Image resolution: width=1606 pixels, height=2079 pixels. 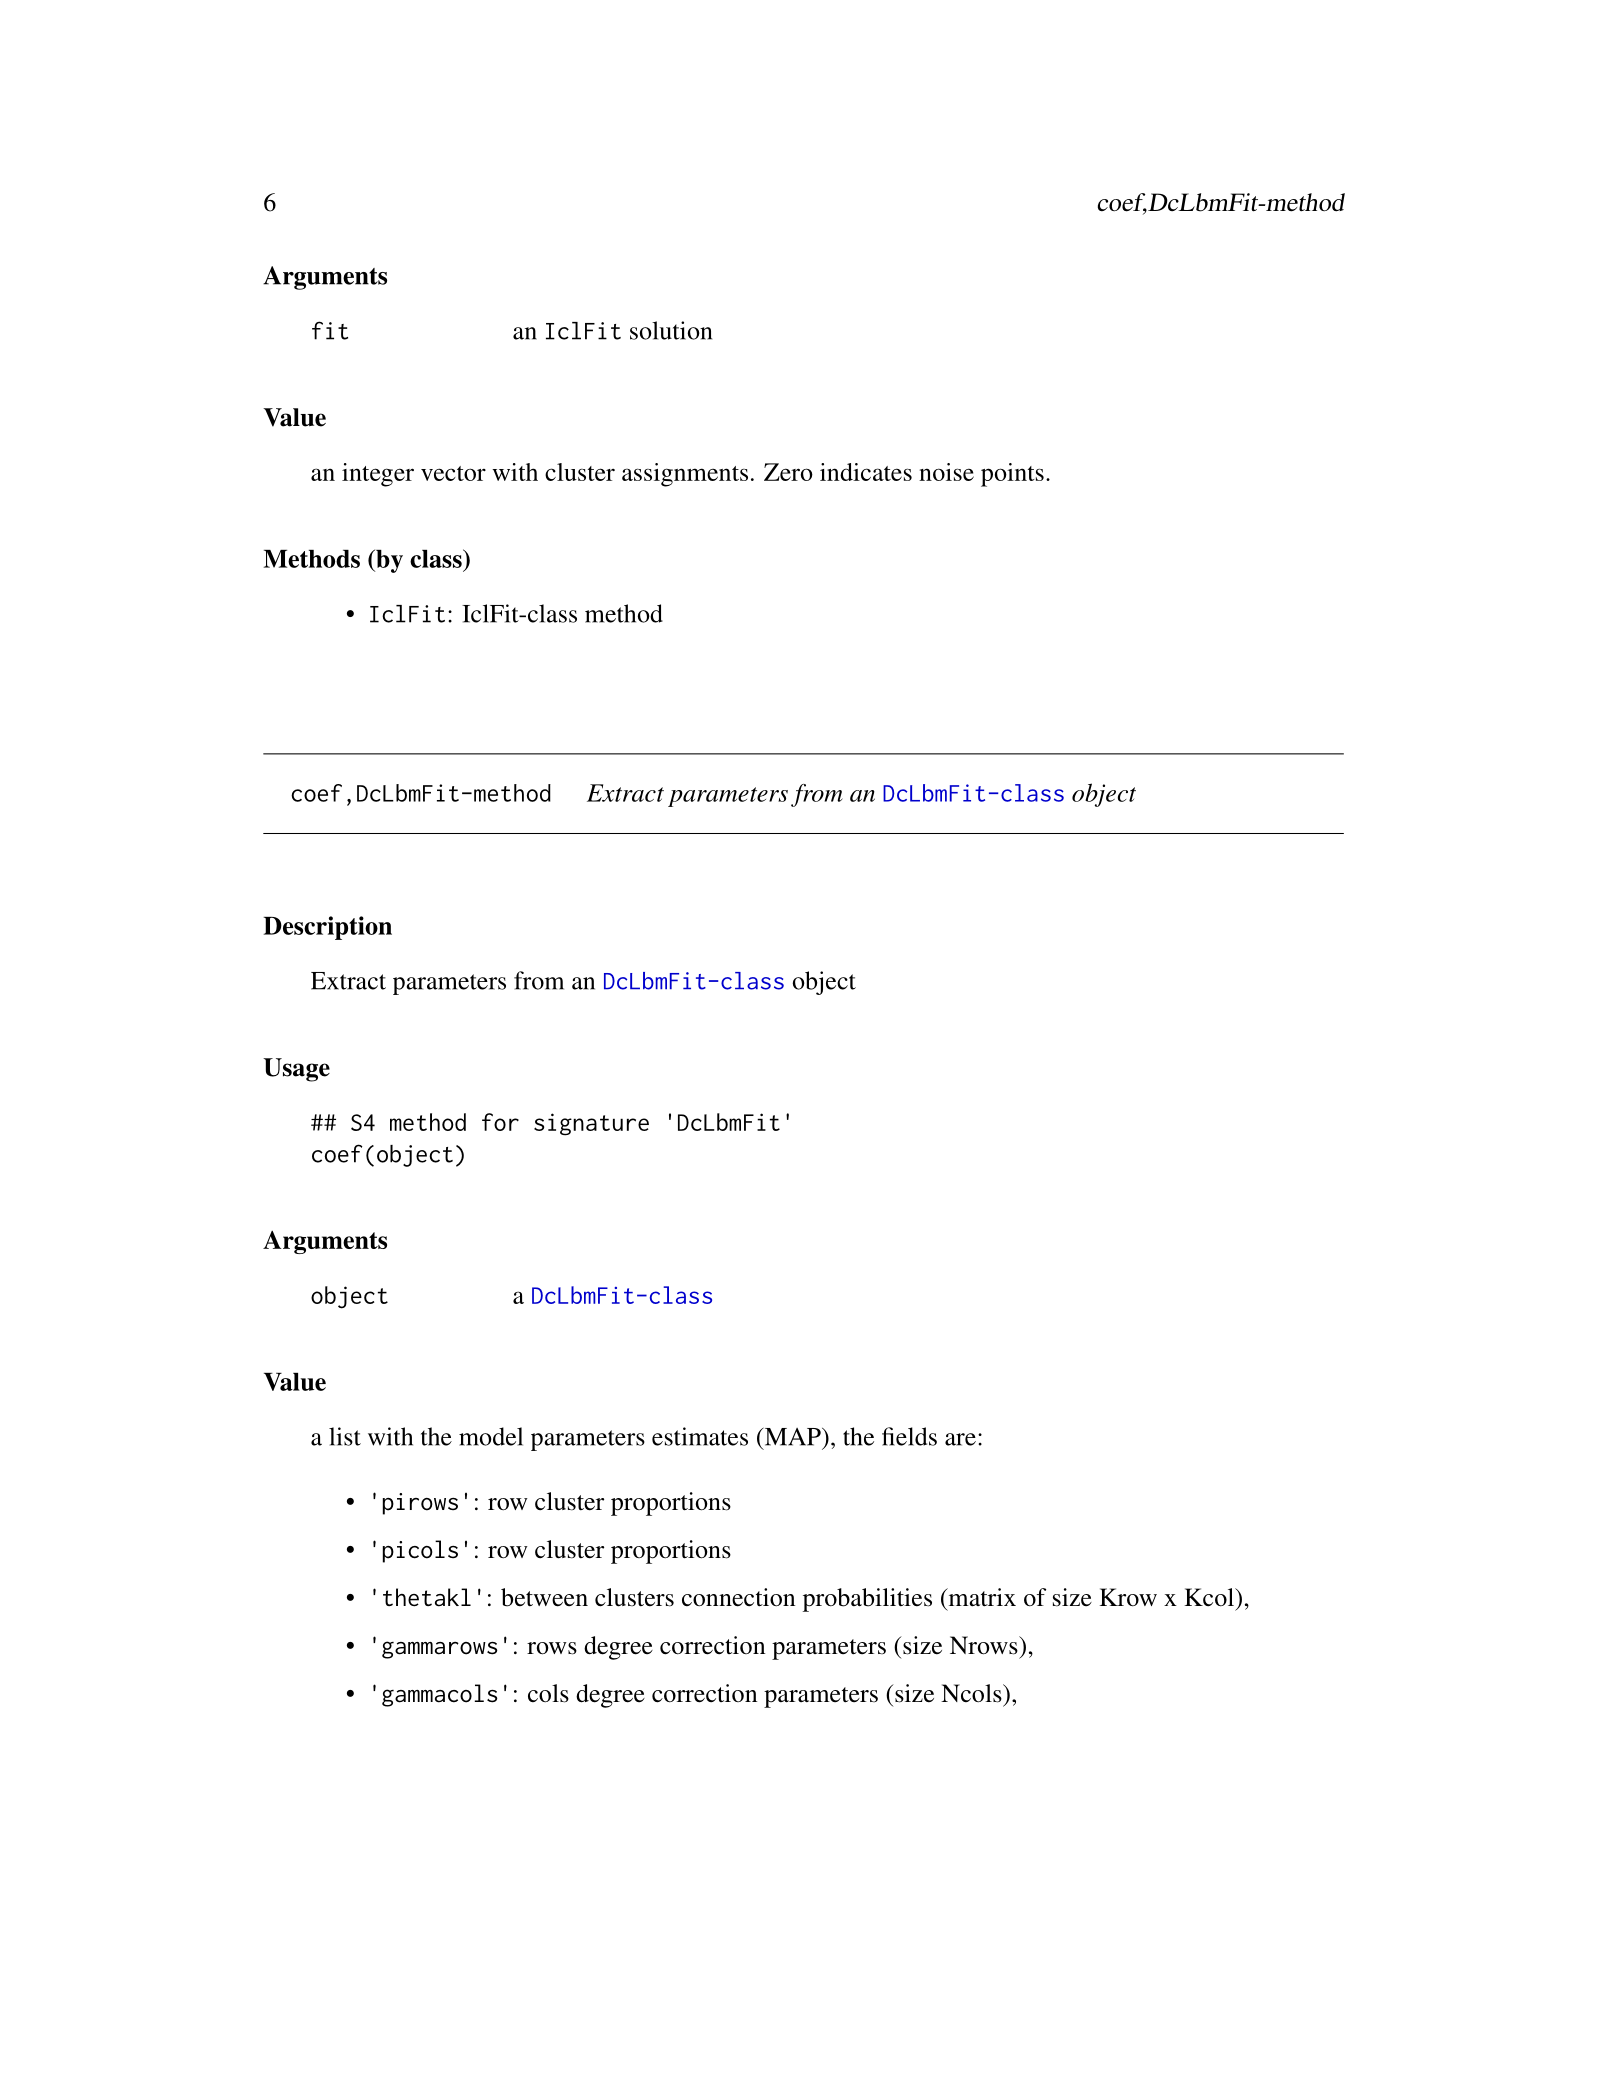 What do you see at coordinates (671, 330) in the image?
I see `solution` at bounding box center [671, 330].
